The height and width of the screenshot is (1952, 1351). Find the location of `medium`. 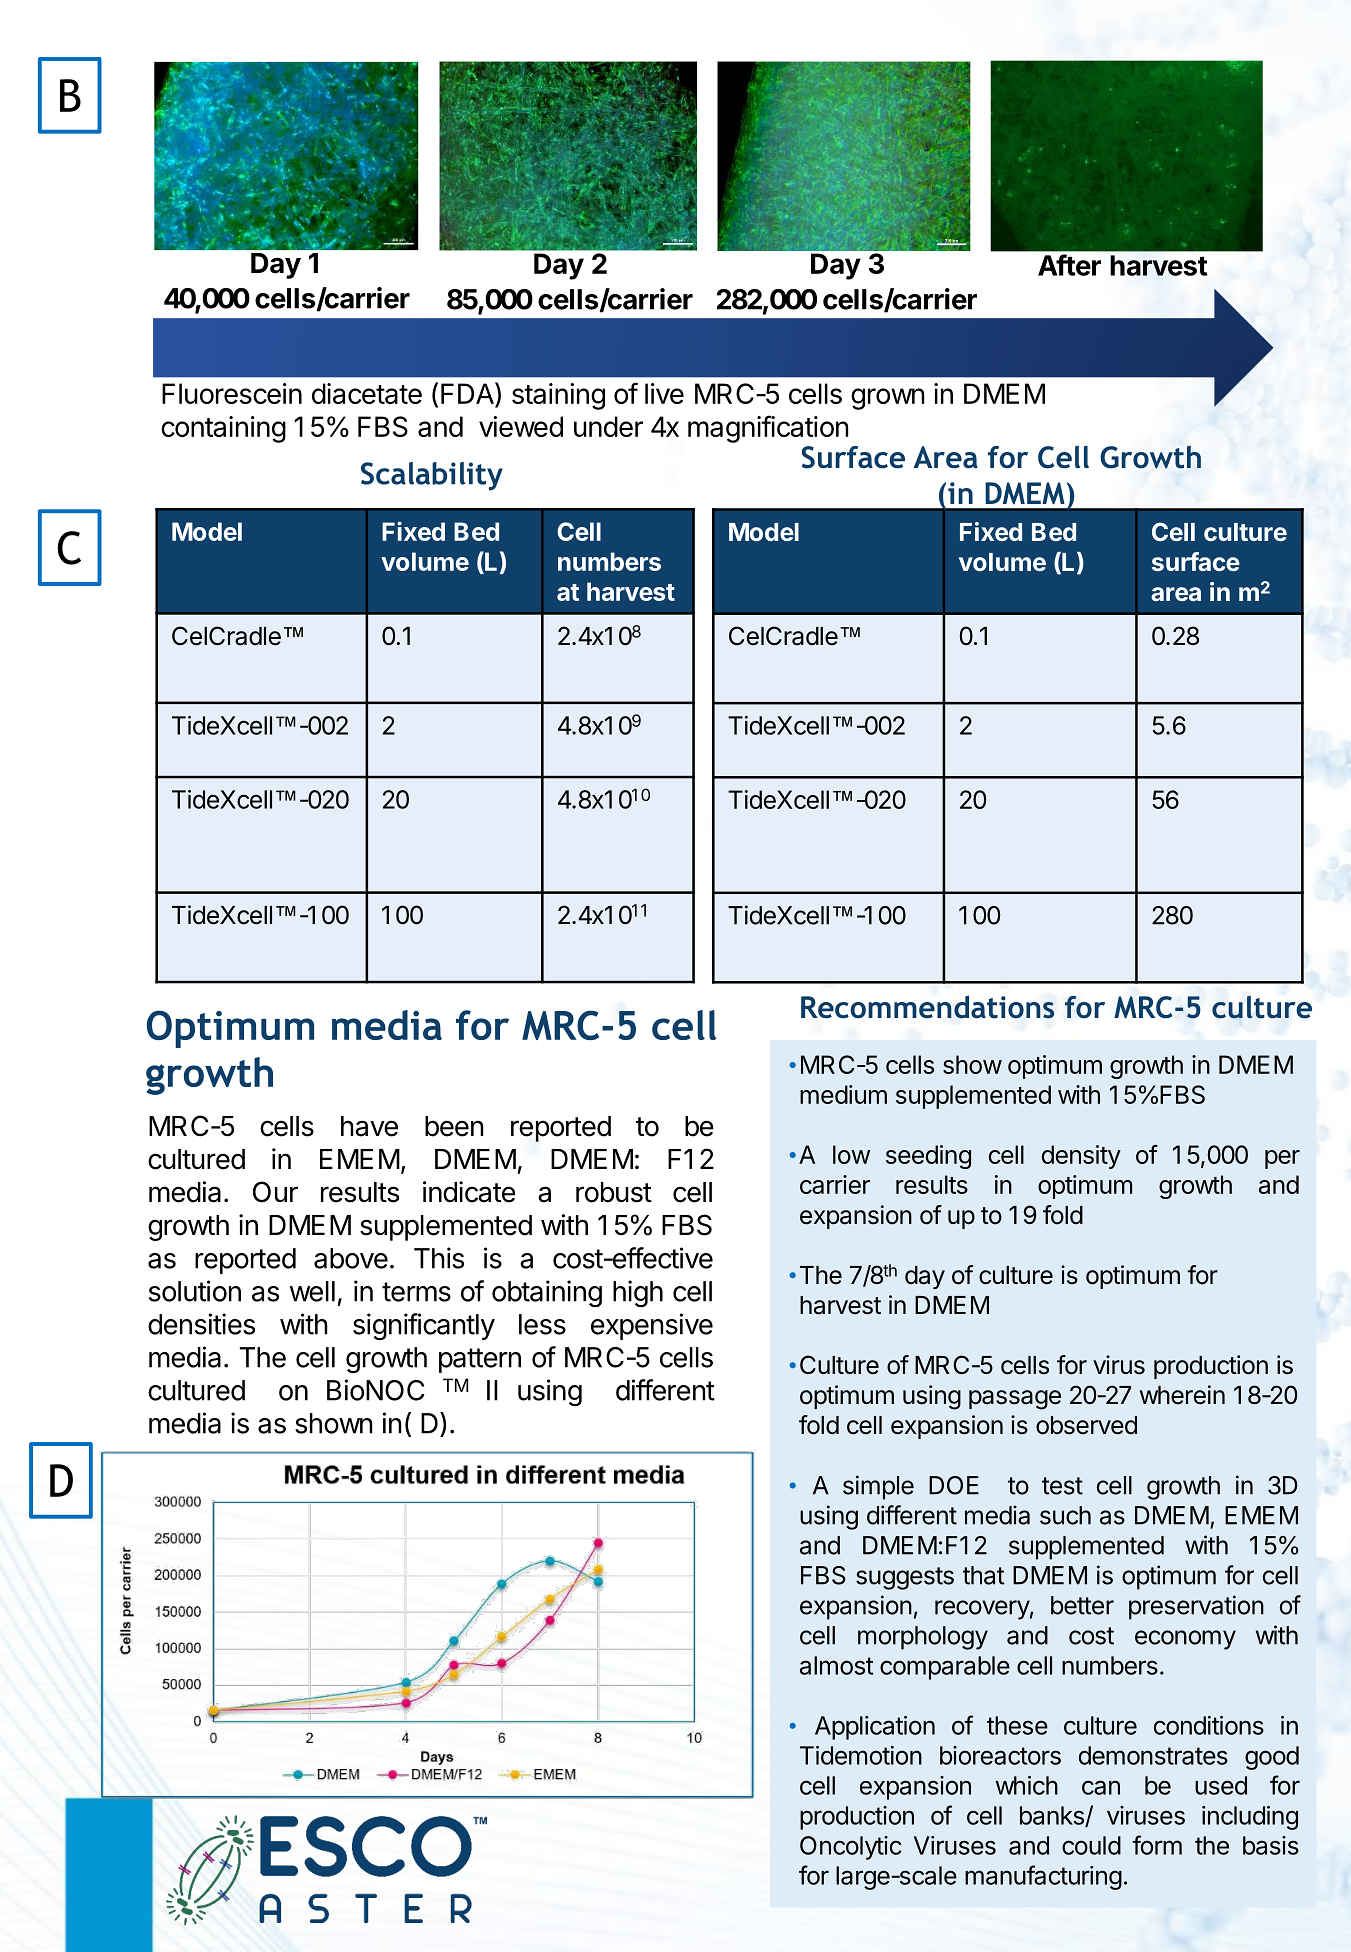

medium is located at coordinates (843, 1094).
